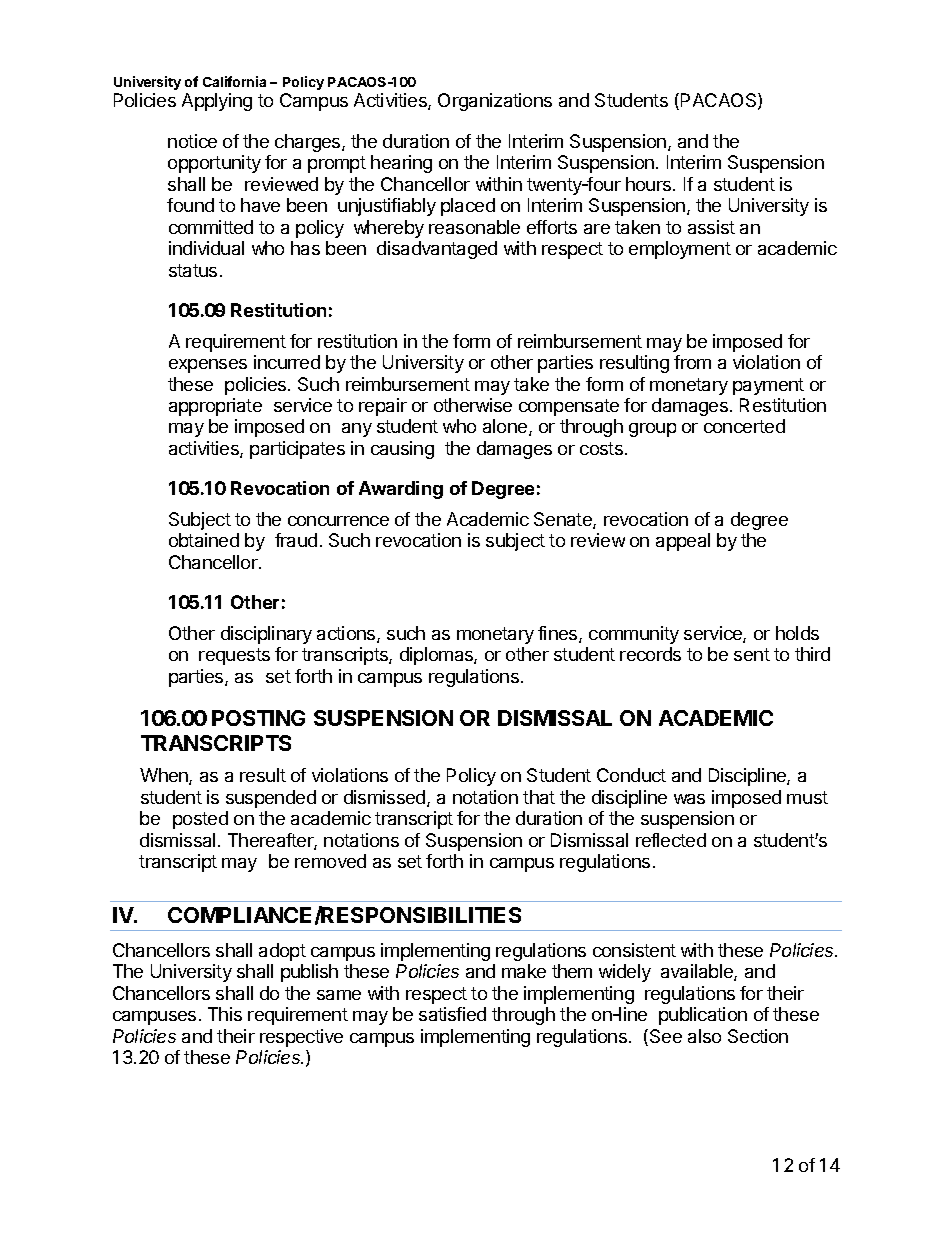 Image resolution: width=952 pixels, height=1233 pixels. What do you see at coordinates (744, 426) in the screenshot?
I see `concerted` at bounding box center [744, 426].
